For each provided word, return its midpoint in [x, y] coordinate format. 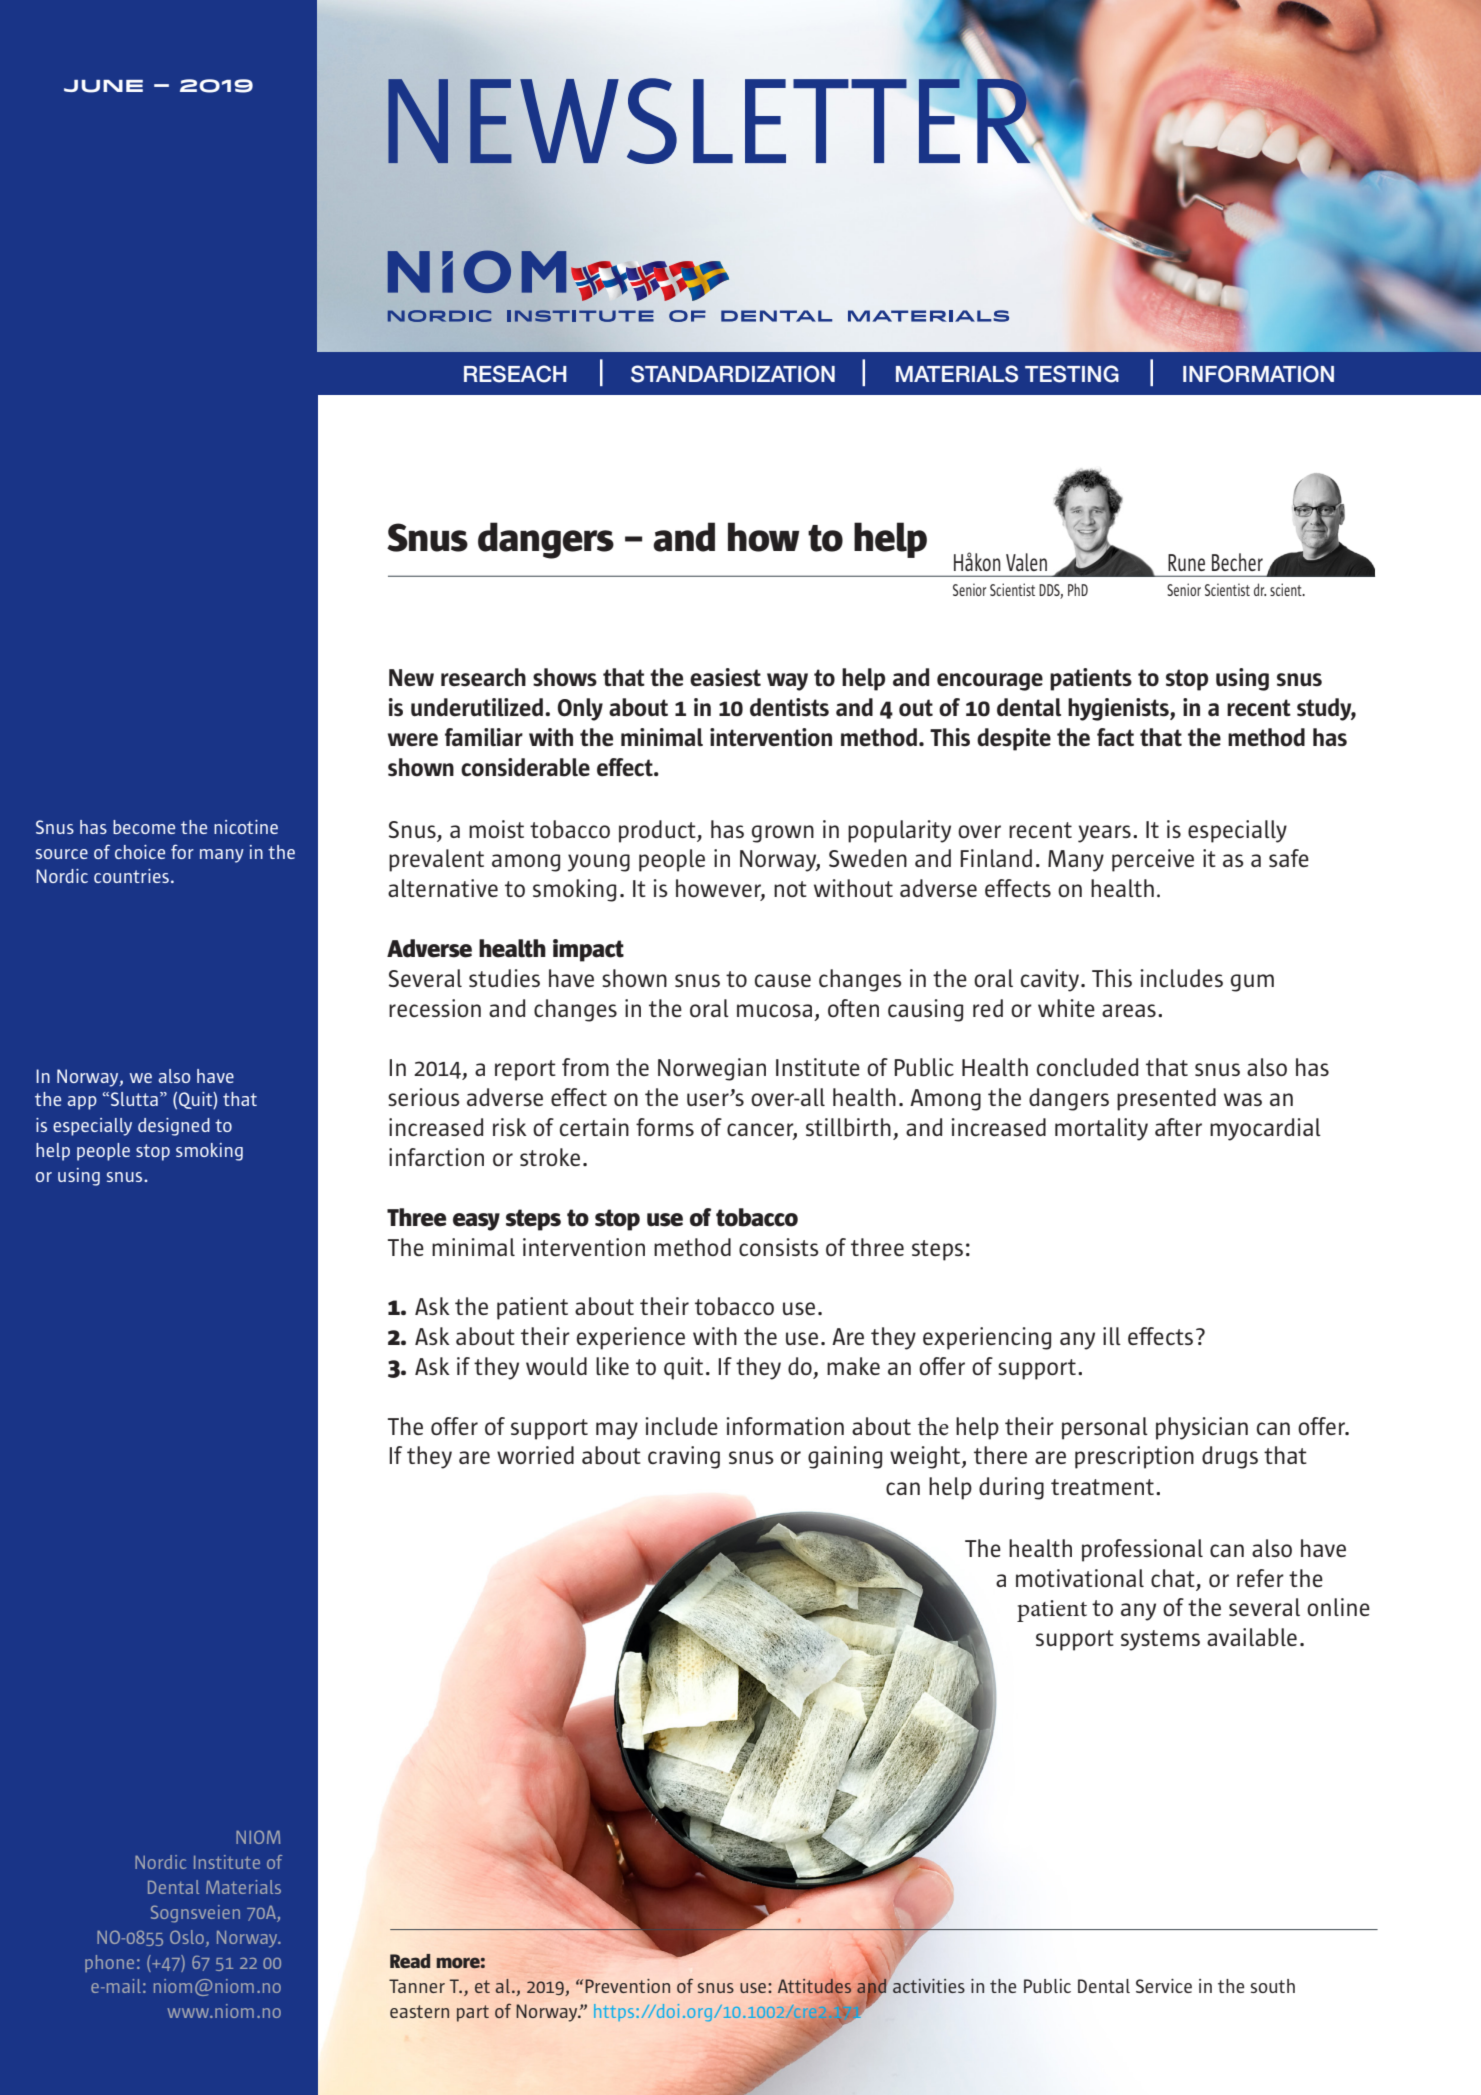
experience [631, 1338]
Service [1164, 1986]
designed [174, 1127]
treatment [1102, 1487]
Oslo [187, 1937]
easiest [725, 677]
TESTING [1072, 374]
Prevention [627, 1986]
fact [1115, 737]
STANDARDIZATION [733, 374]
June [103, 86]
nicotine [246, 827]
